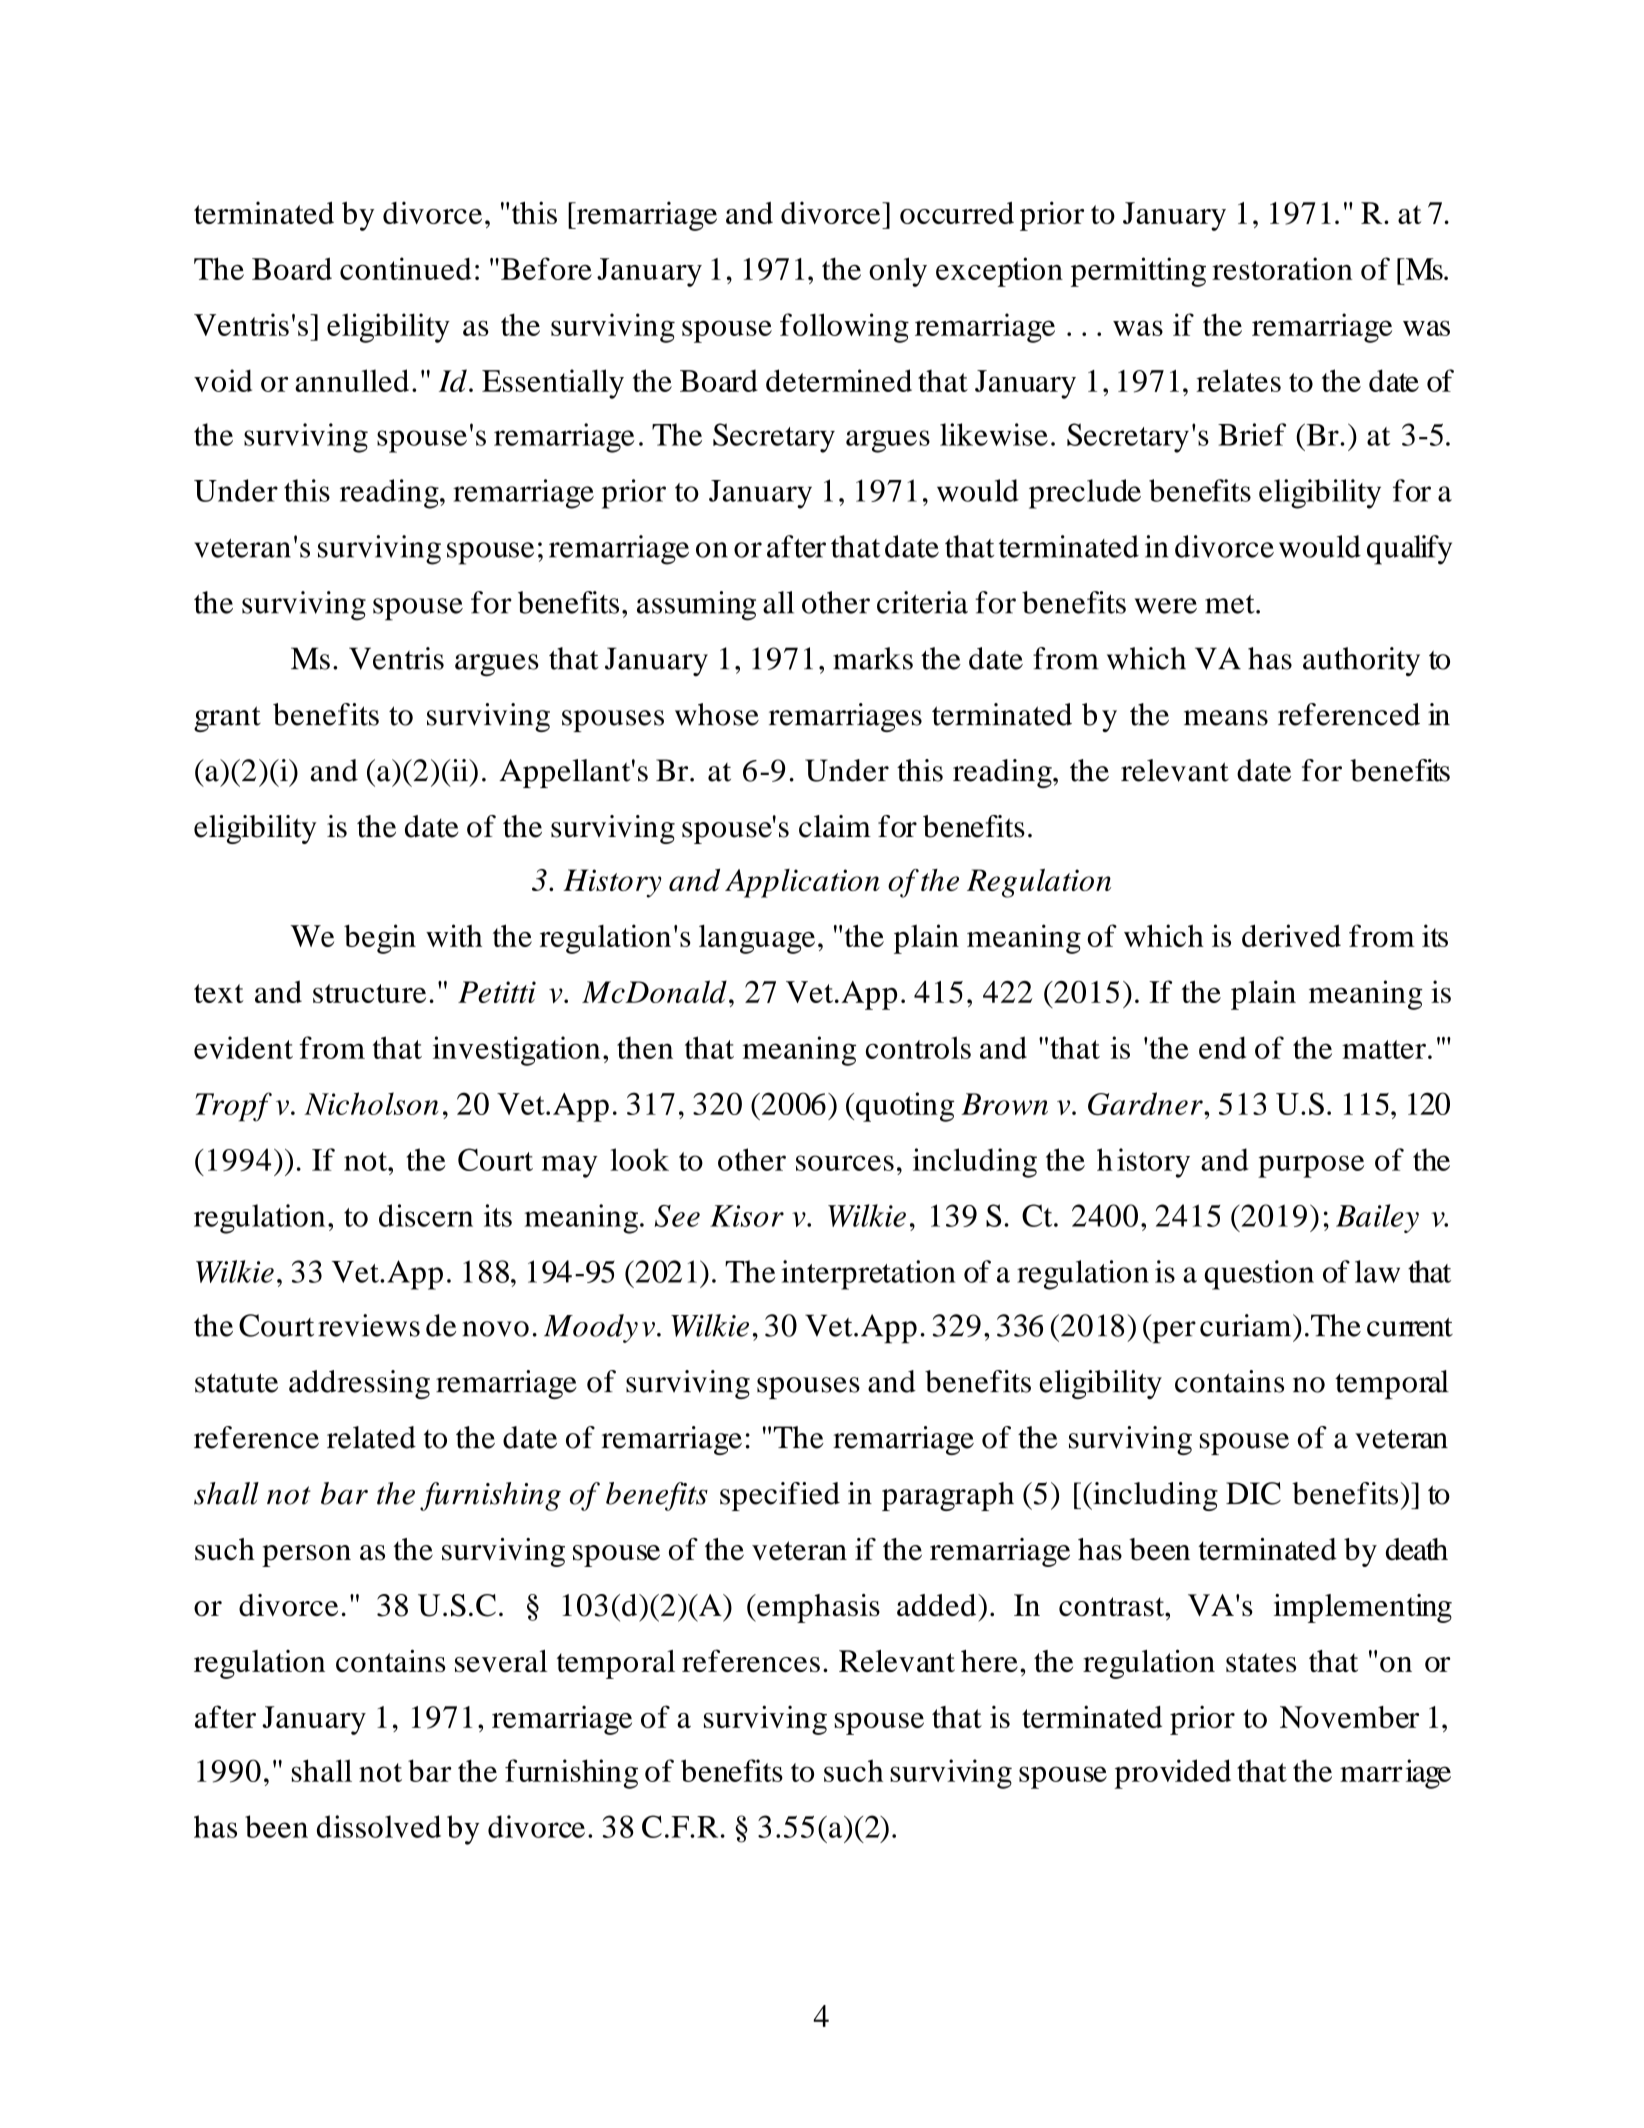  Describe the element at coordinates (835, 826) in the document. I see `claim` at that location.
